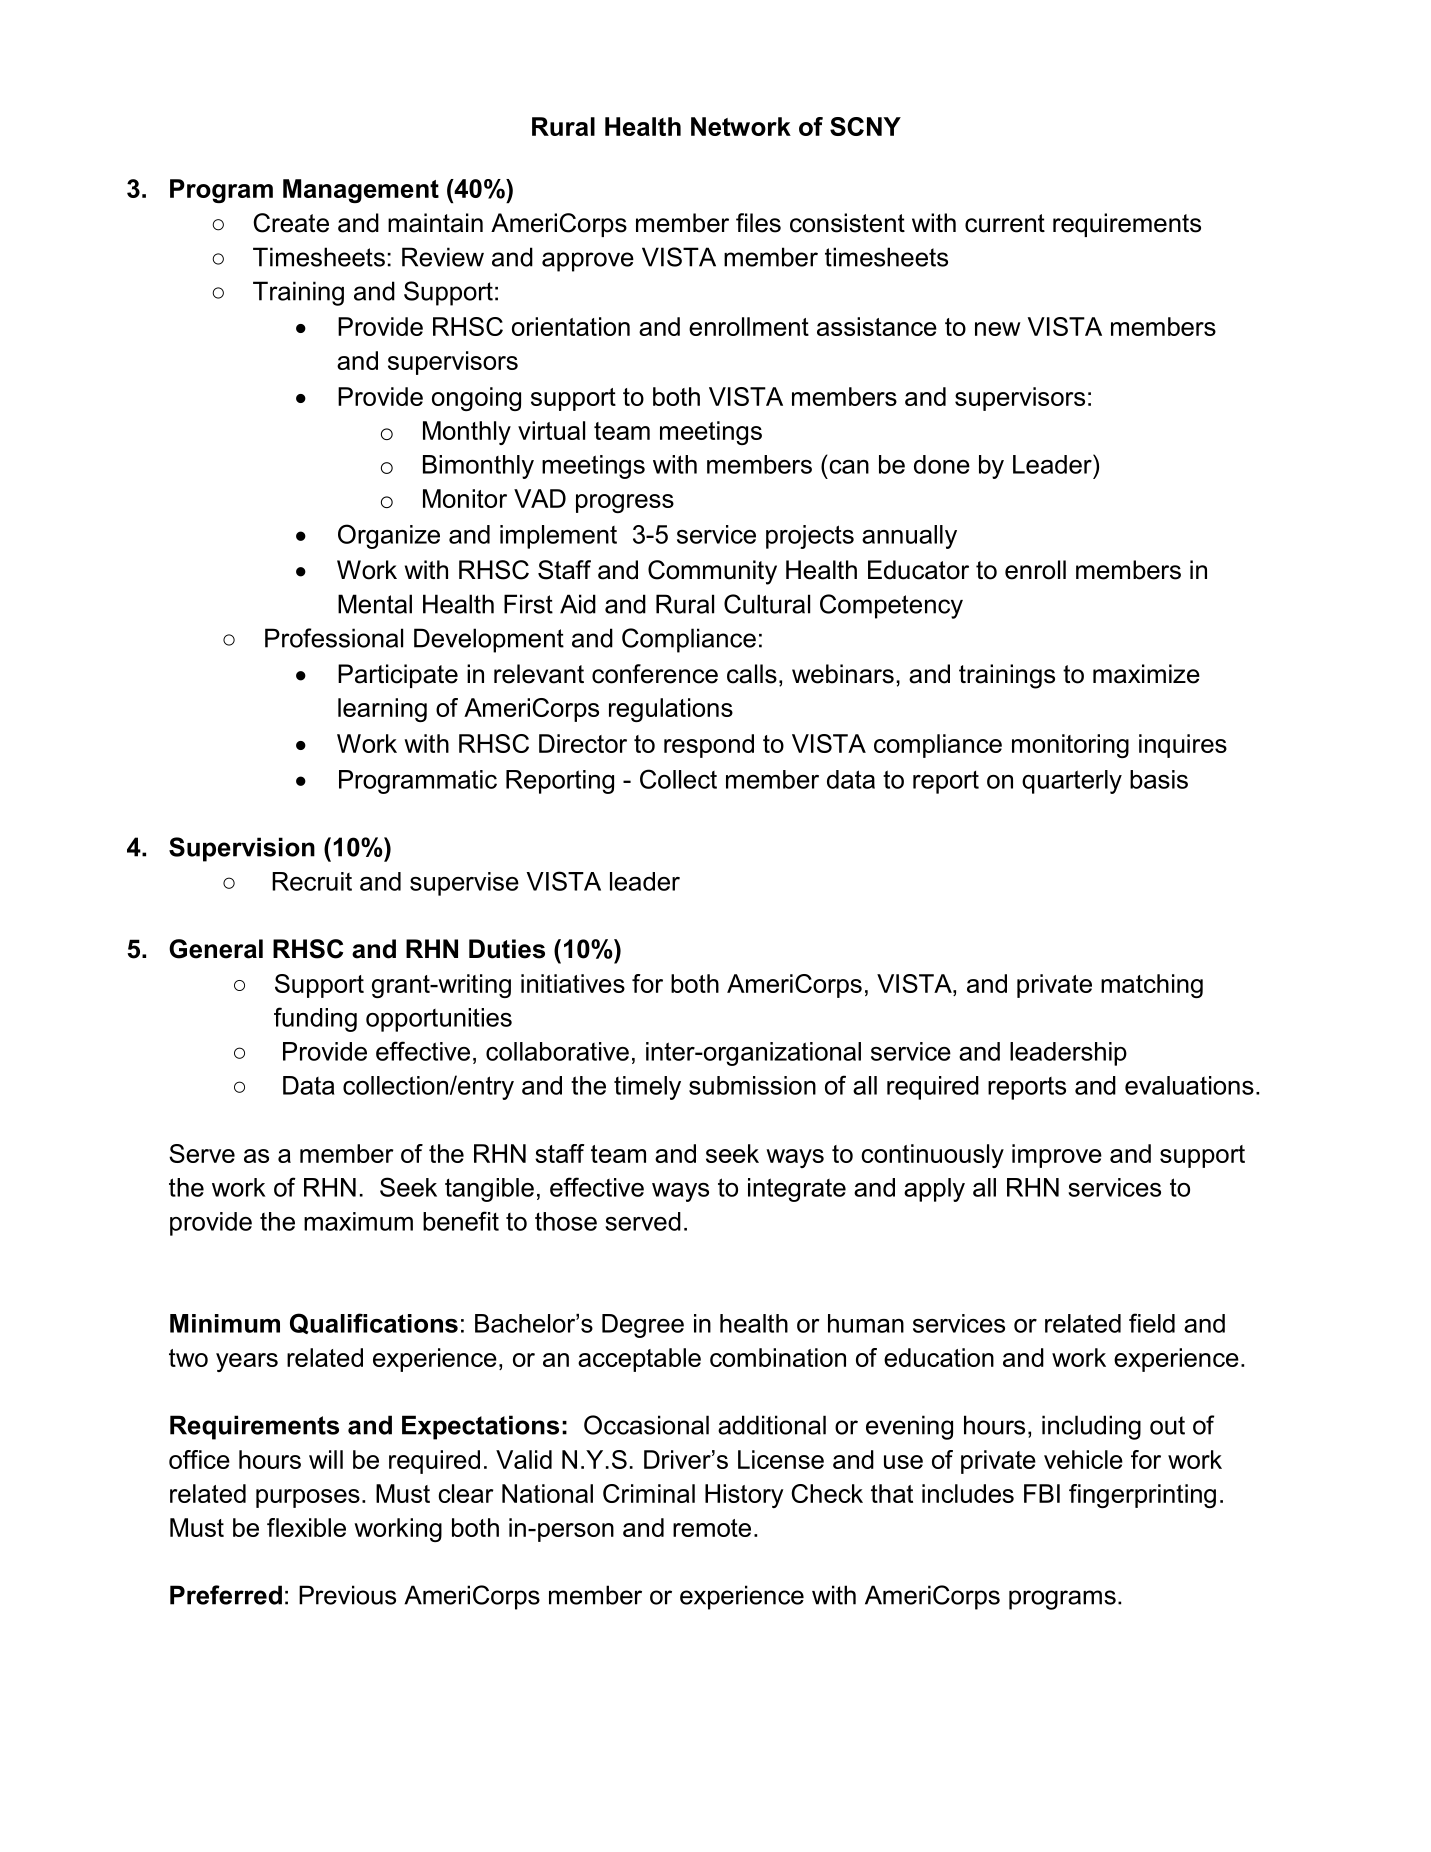 This screenshot has height=1852, width=1431. What do you see at coordinates (1005, 223) in the screenshot?
I see `current` at bounding box center [1005, 223].
